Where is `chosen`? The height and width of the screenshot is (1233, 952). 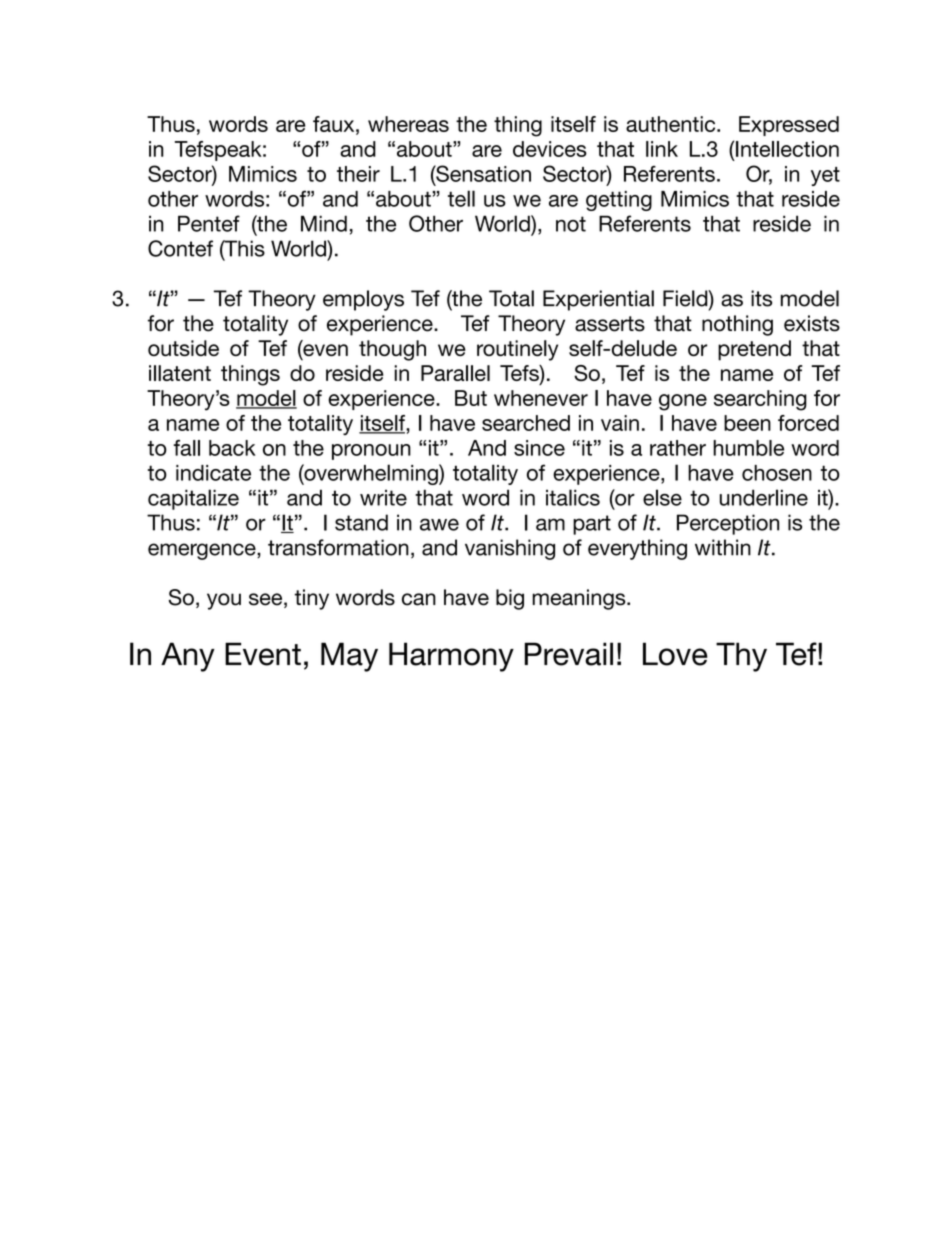 chosen is located at coordinates (777, 473).
